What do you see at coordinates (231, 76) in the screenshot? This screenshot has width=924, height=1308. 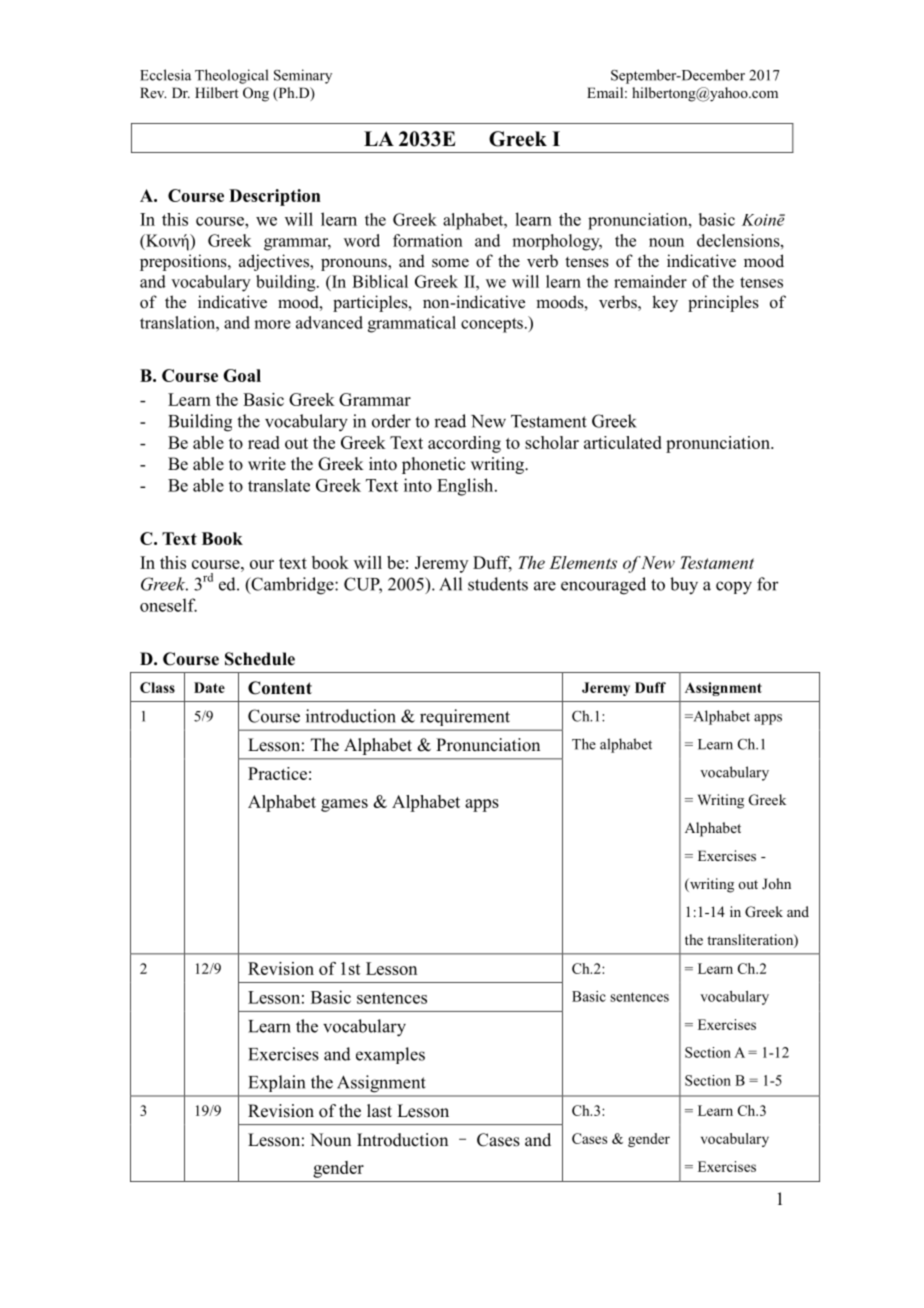 I see `Theological` at bounding box center [231, 76].
